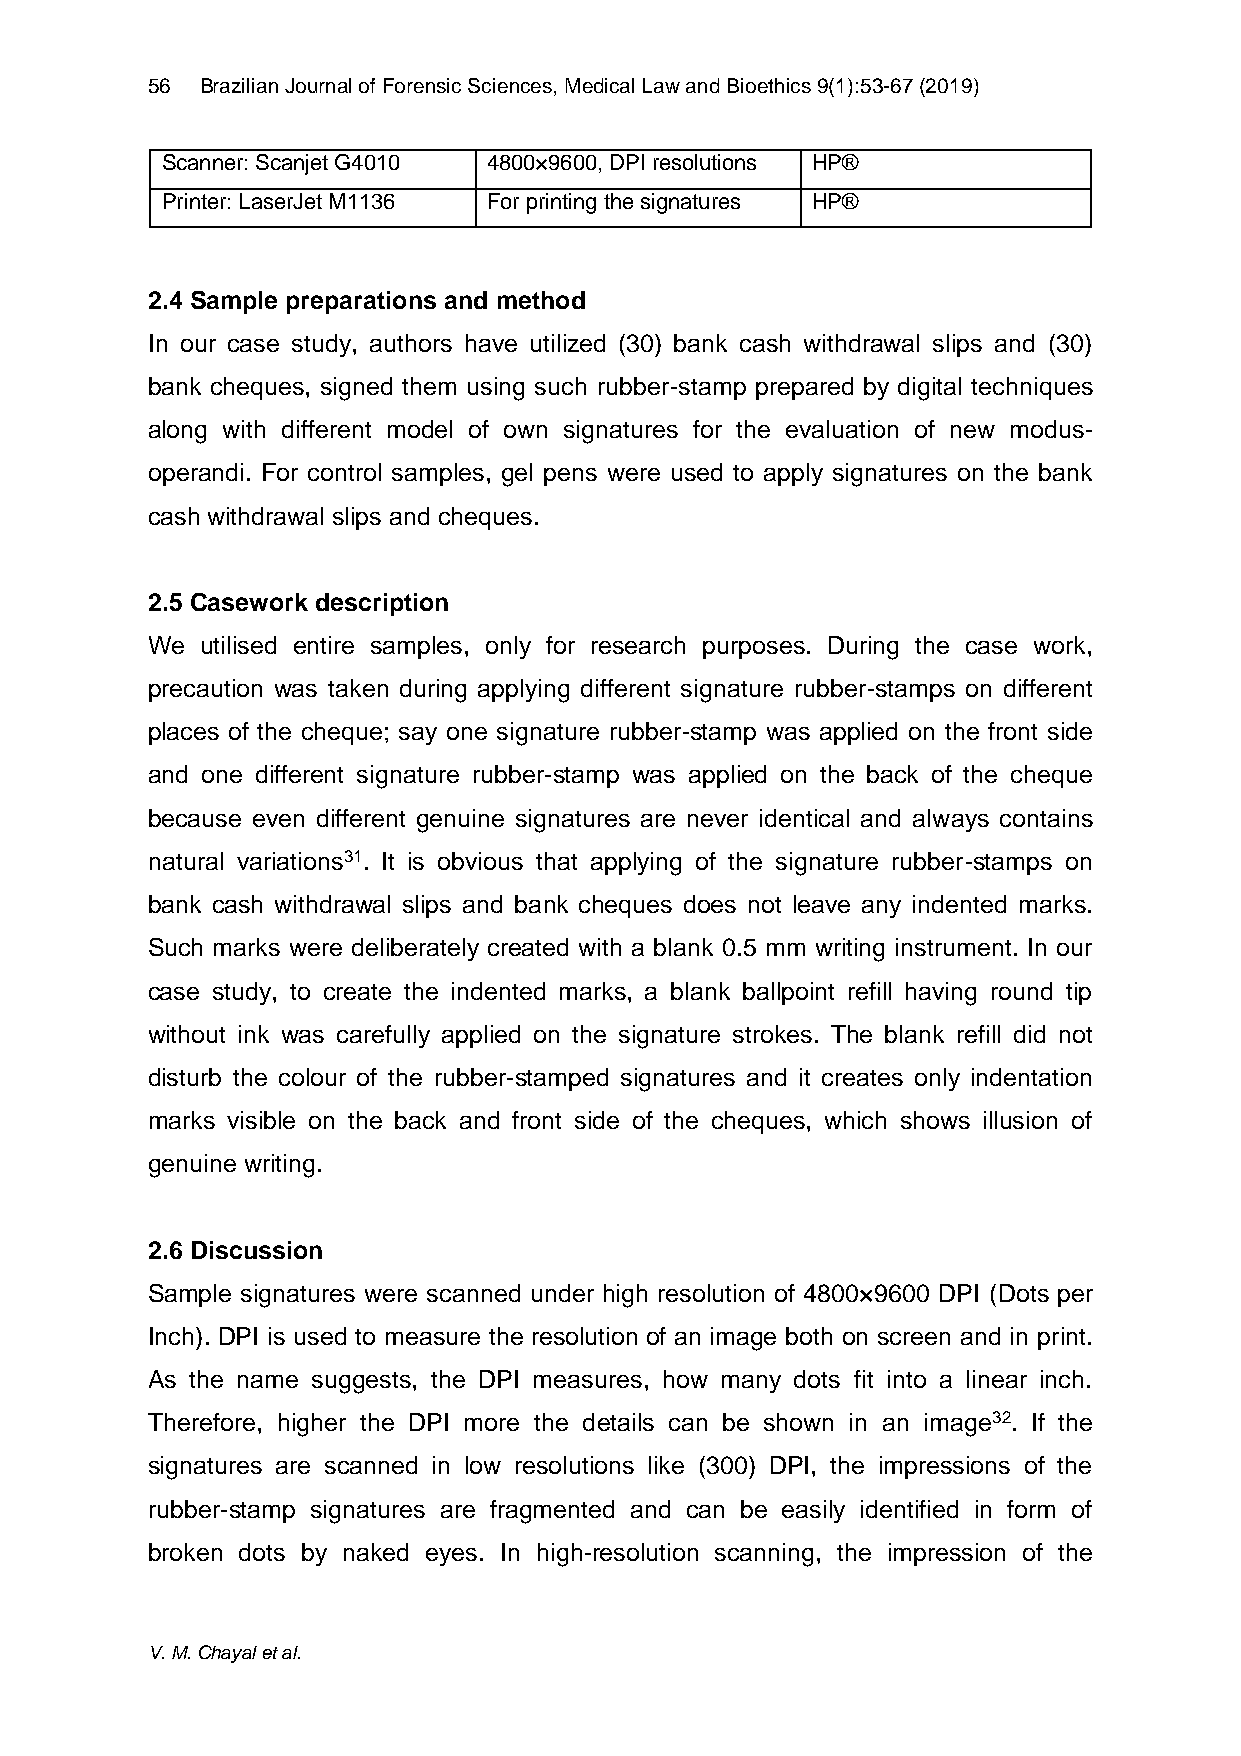  I want to click on Bioethics, so click(769, 85).
